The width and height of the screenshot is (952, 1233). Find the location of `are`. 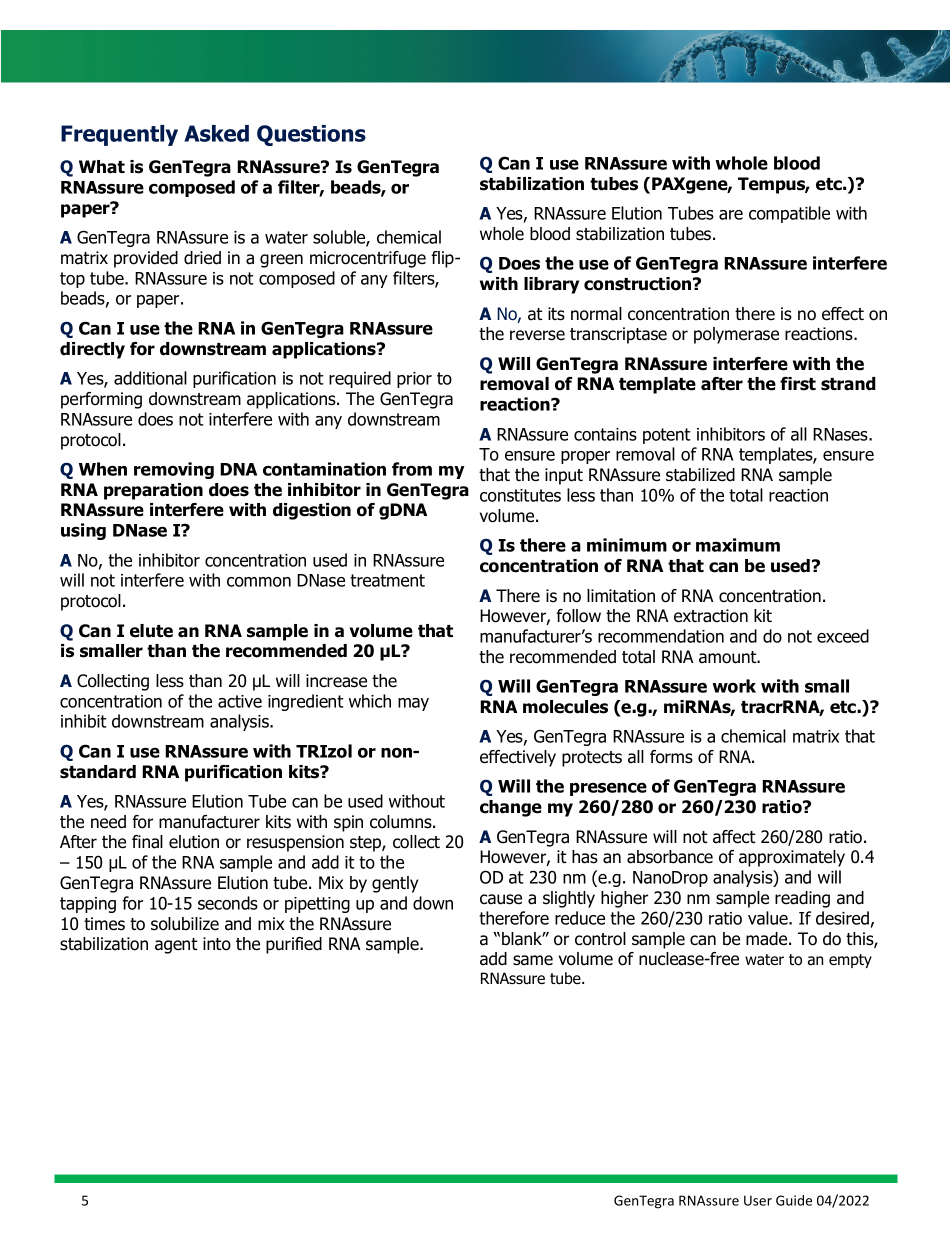

are is located at coordinates (731, 215).
